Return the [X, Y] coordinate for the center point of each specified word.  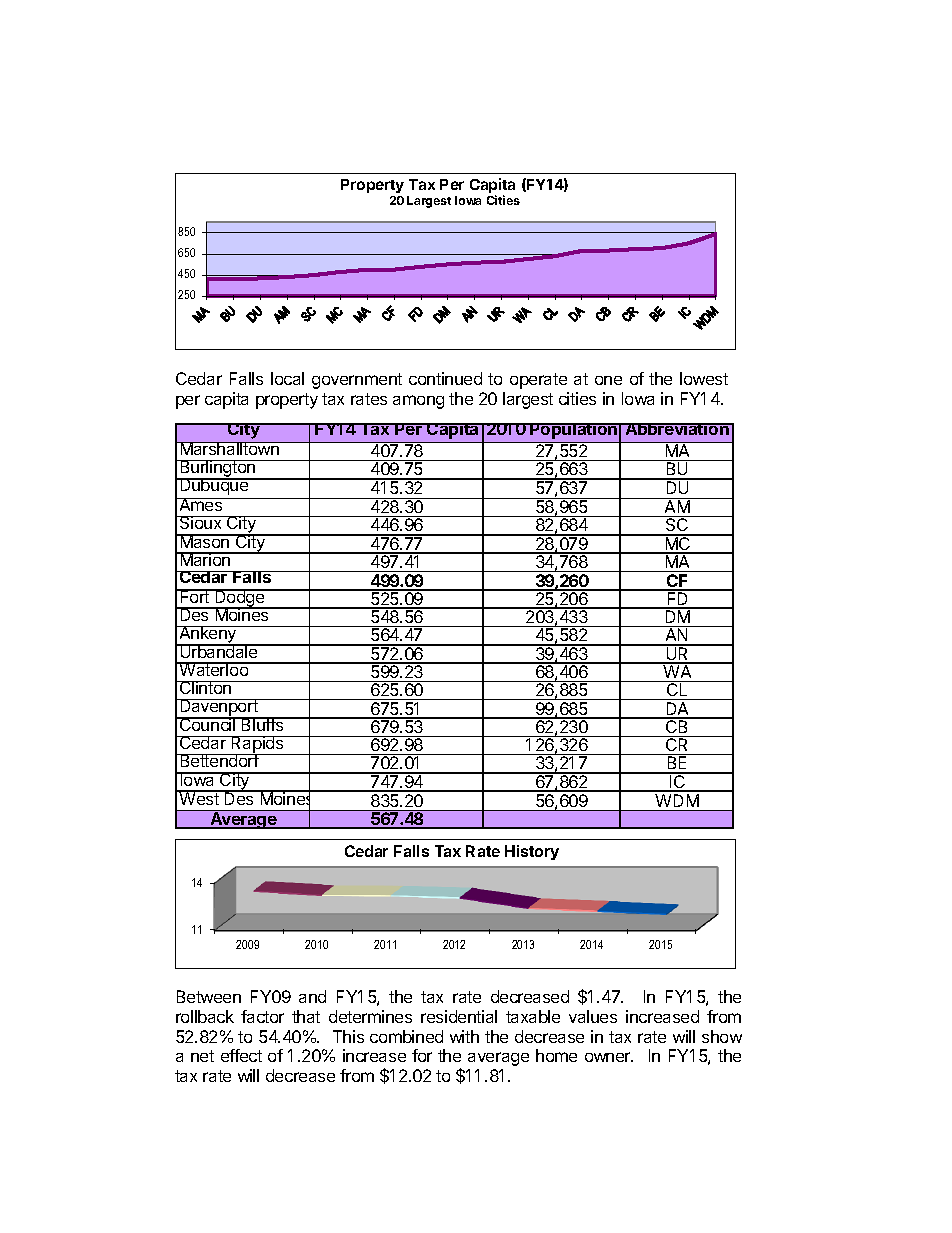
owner [609, 1057]
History [532, 852]
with [464, 1036]
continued [445, 378]
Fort [195, 596]
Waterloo [213, 669]
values [593, 1016]
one [608, 380]
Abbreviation [677, 429]
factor [262, 1016]
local [287, 378]
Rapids [258, 746]
